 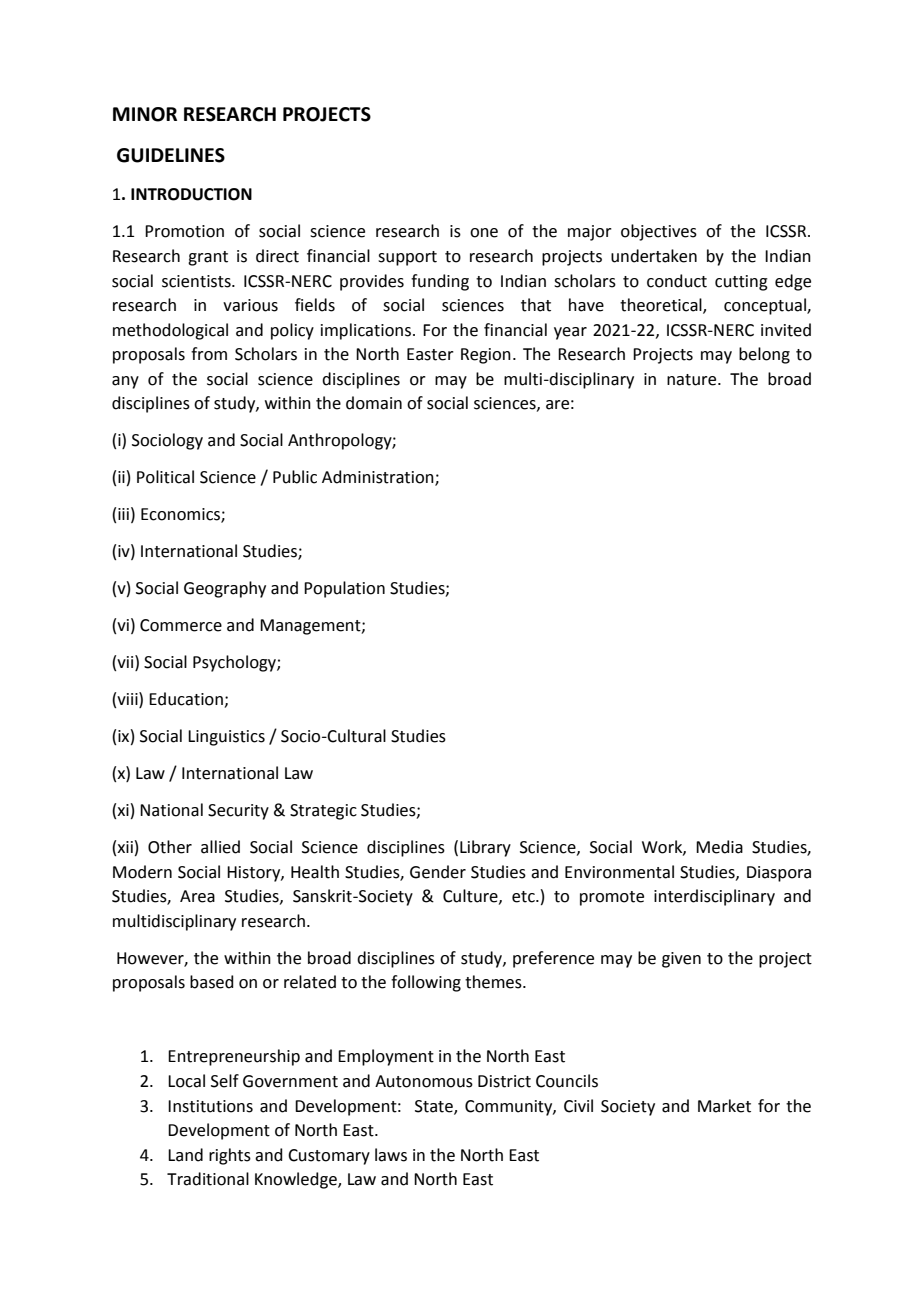 I want to click on objectives, so click(x=659, y=232).
